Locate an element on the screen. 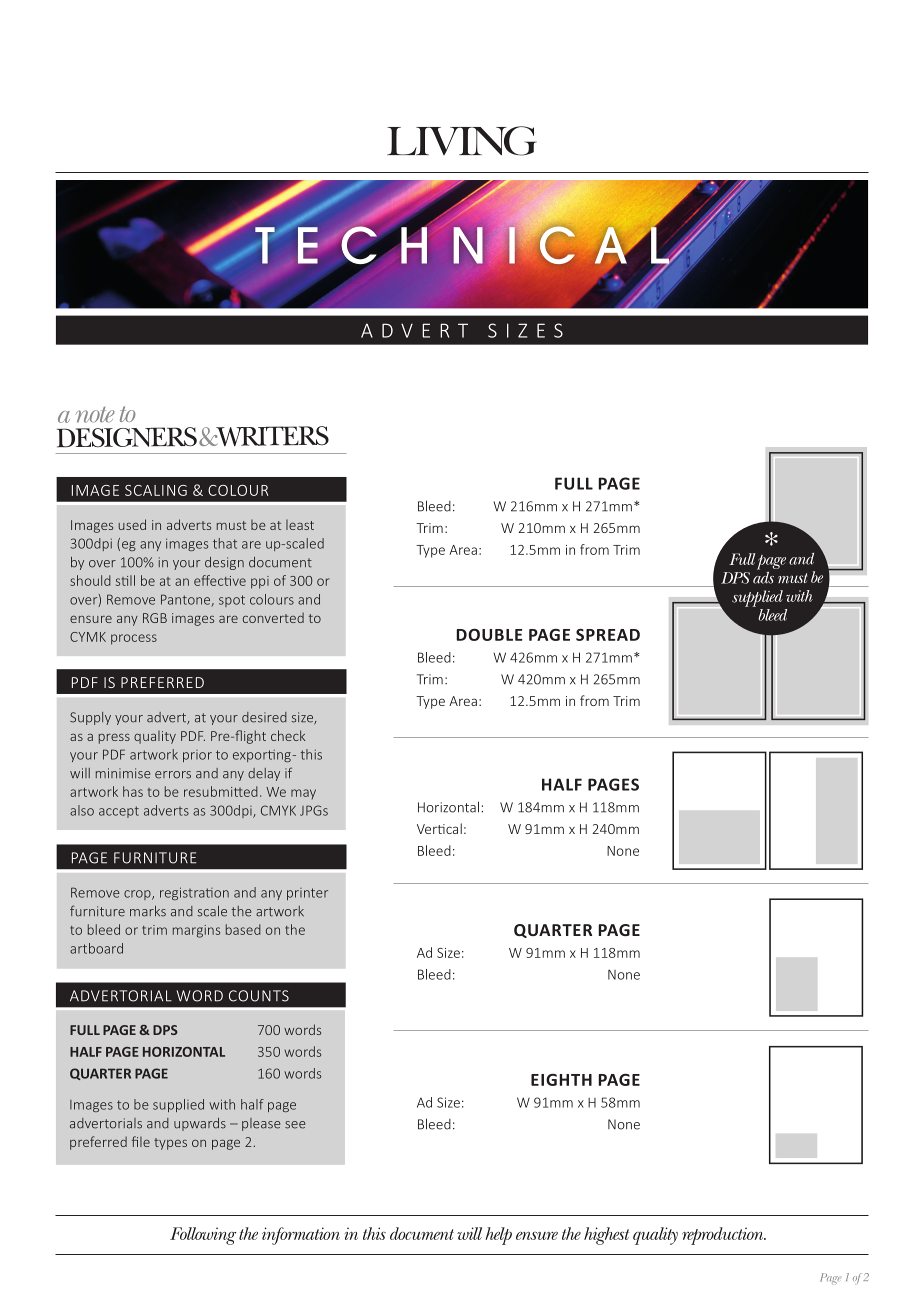 The image size is (924, 1308). Following is located at coordinates (203, 1236).
